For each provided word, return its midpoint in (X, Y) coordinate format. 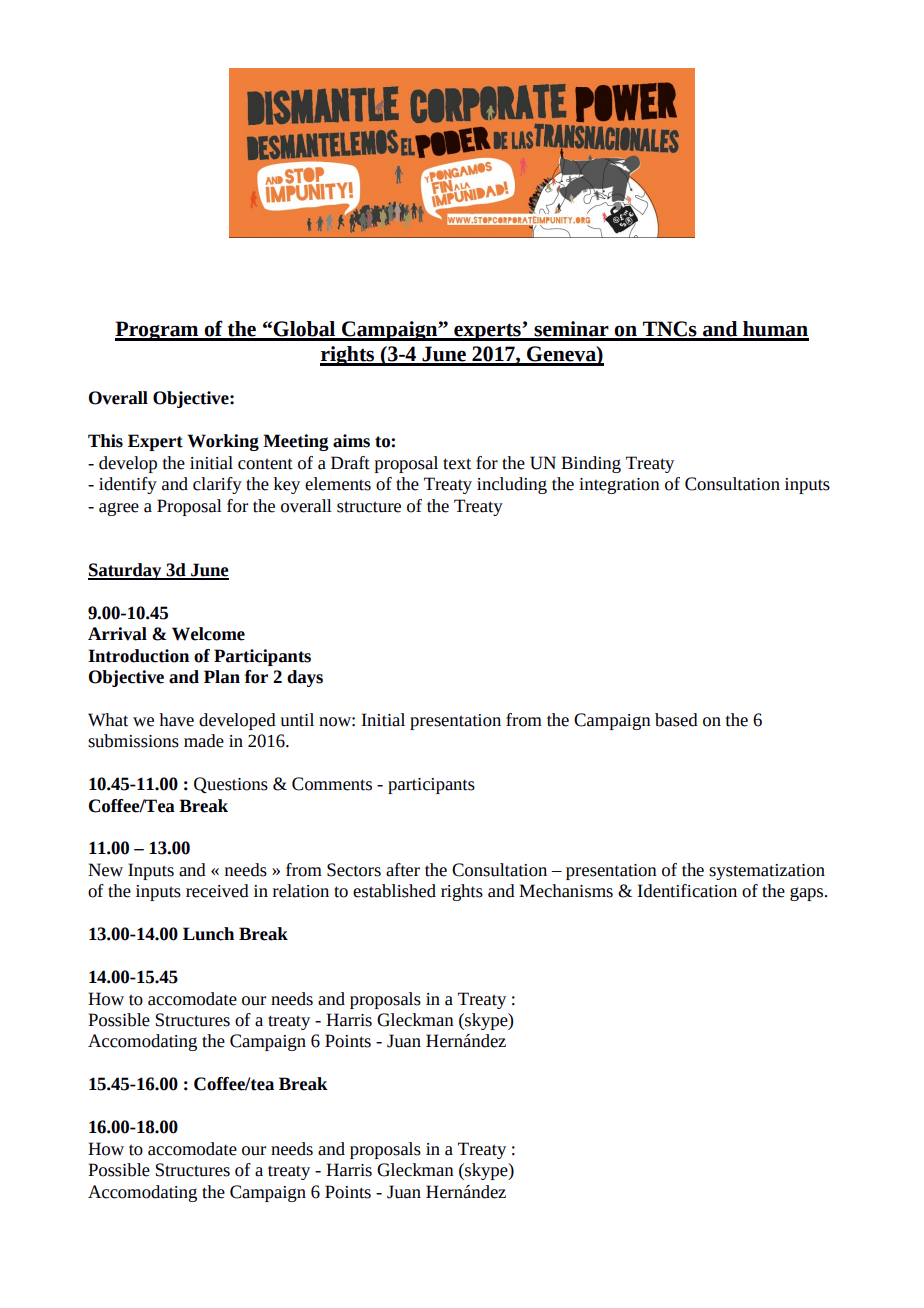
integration (619, 486)
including (512, 485)
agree (119, 509)
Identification (687, 891)
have (176, 720)
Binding (591, 464)
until (297, 720)
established (394, 891)
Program (158, 331)
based (676, 720)
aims (351, 441)
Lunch (208, 934)
